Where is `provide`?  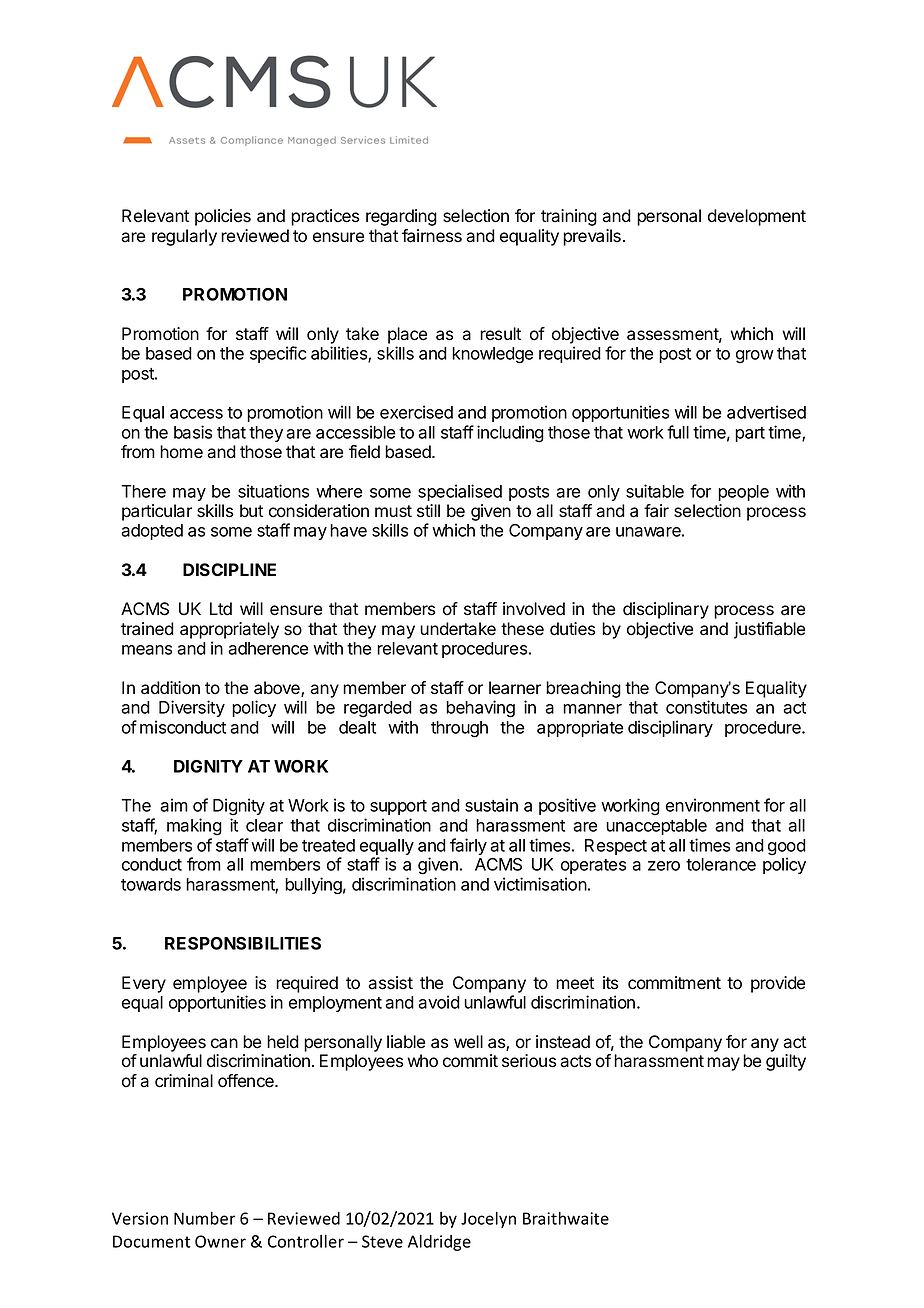 provide is located at coordinates (778, 984).
